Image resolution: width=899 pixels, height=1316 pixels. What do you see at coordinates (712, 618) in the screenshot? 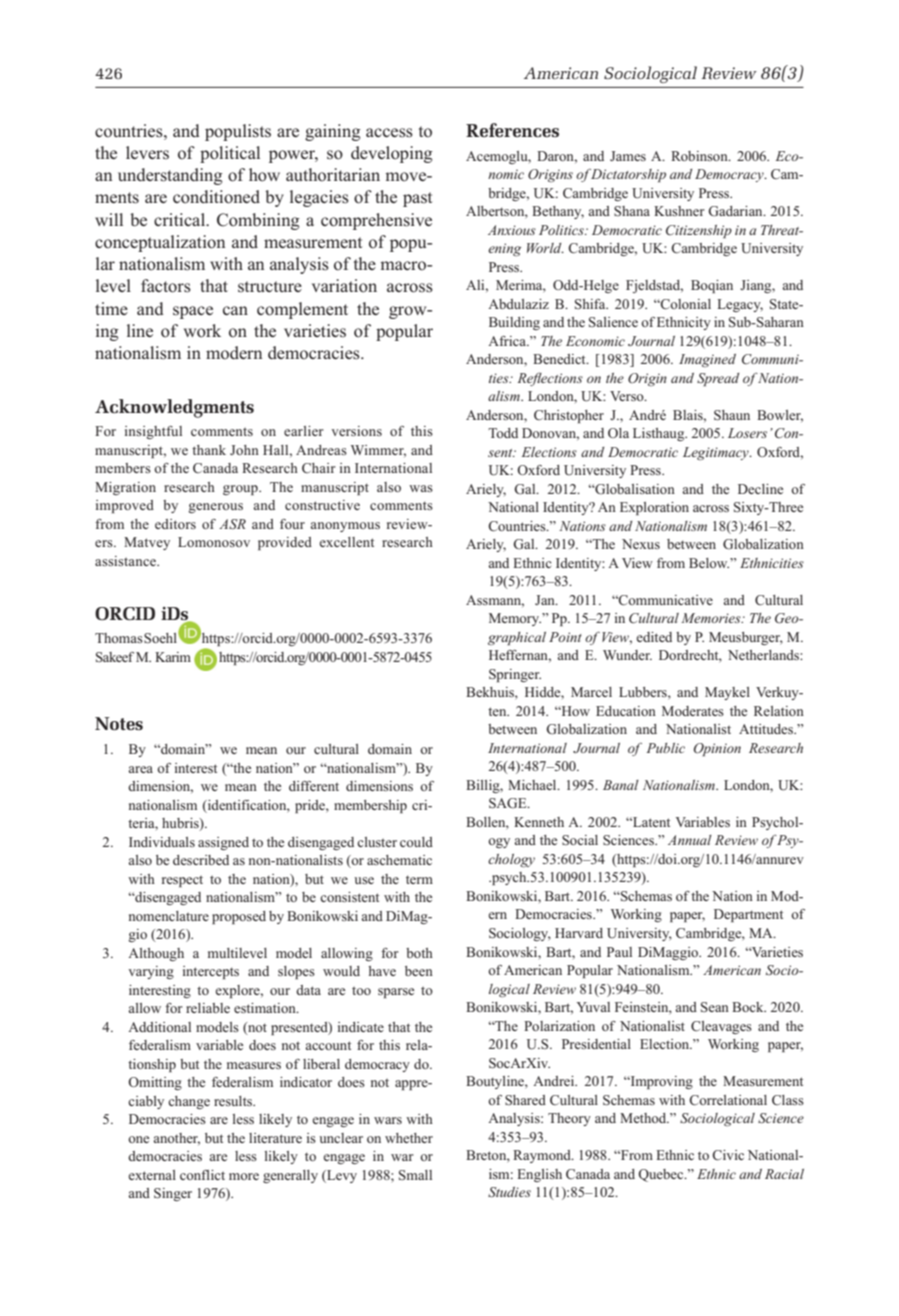
I see `Memories` at bounding box center [712, 618].
